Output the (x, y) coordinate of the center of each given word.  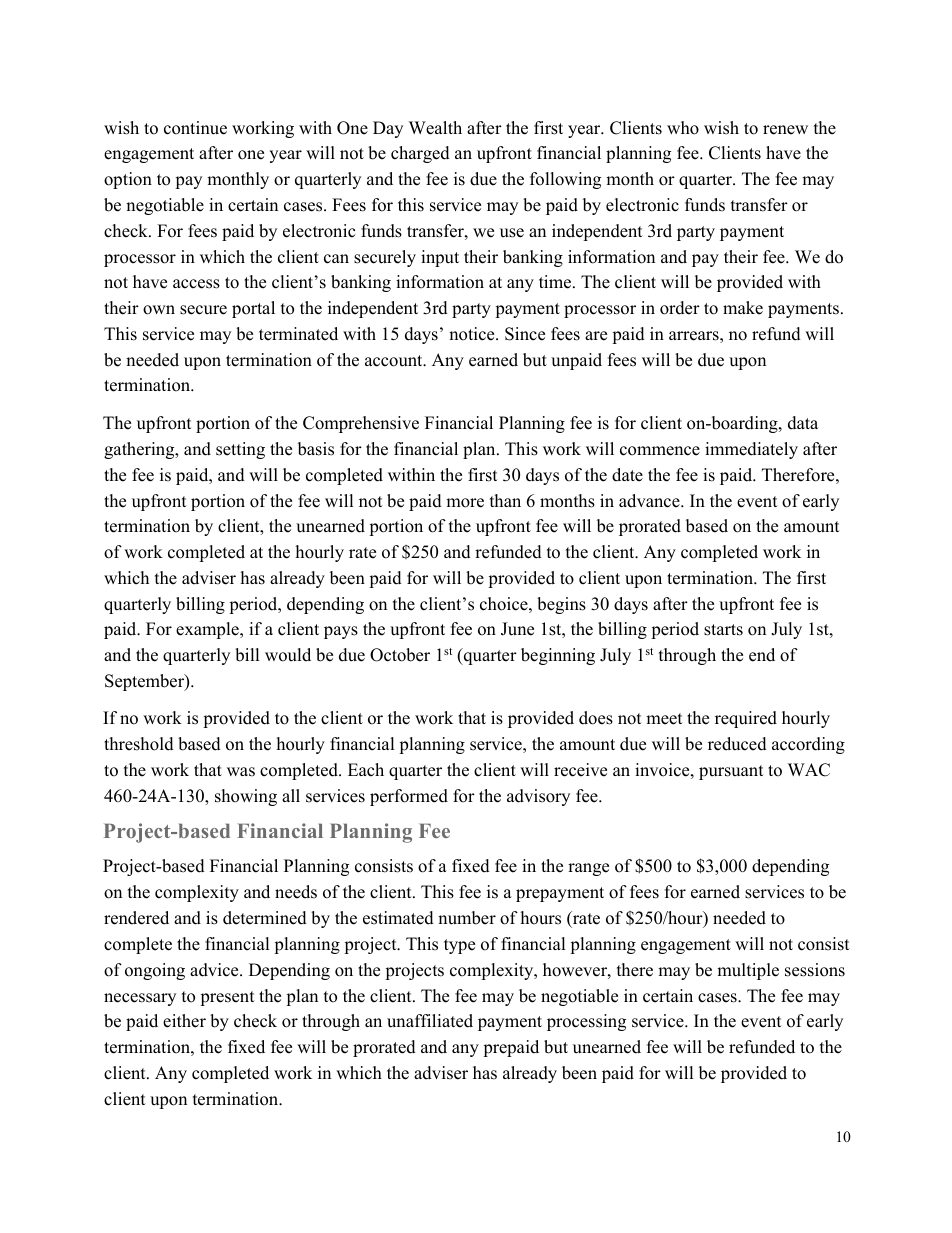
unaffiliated (430, 1021)
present (227, 998)
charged (420, 154)
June (517, 629)
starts (723, 630)
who (683, 128)
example (208, 630)
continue (195, 128)
